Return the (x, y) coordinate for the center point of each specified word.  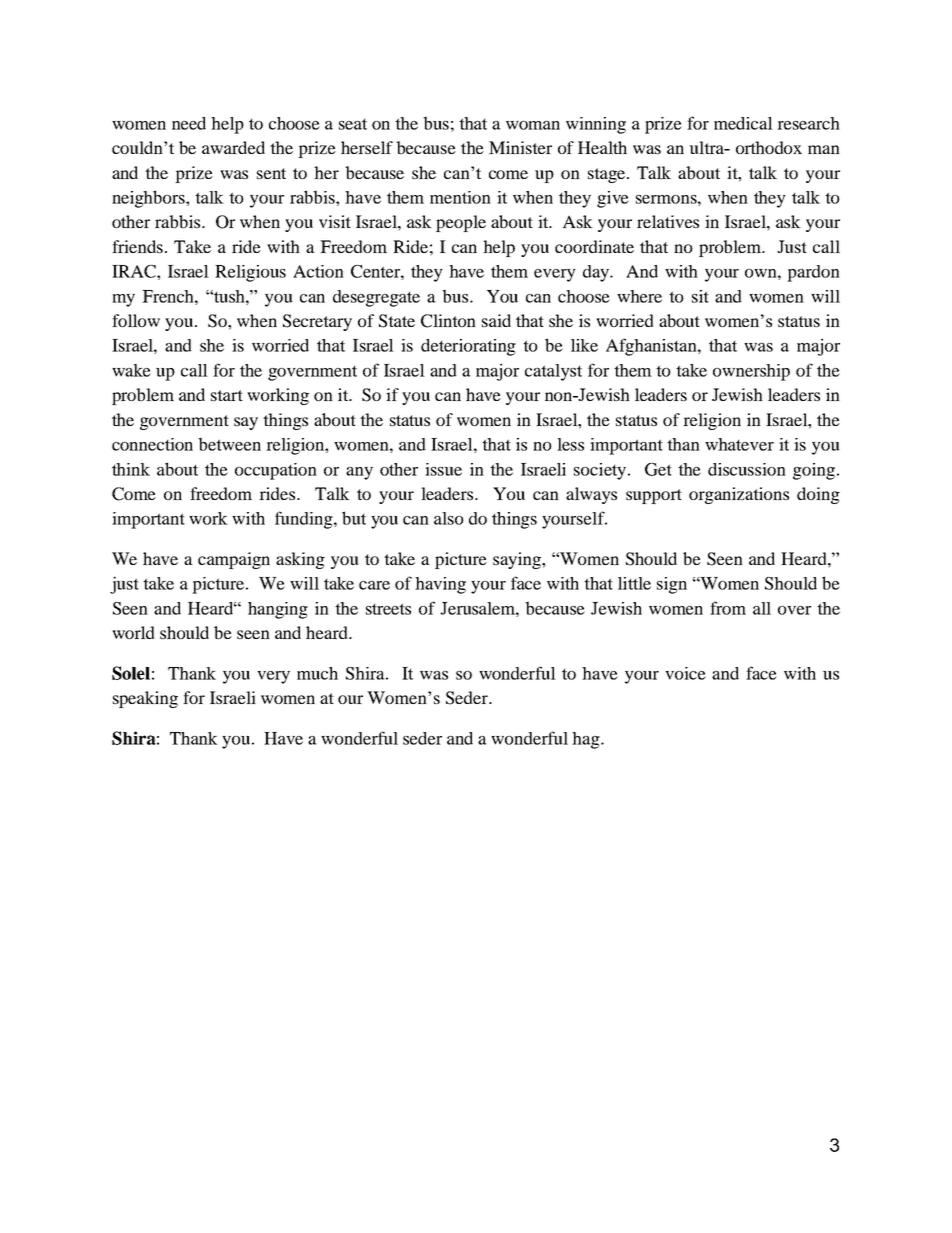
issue (443, 469)
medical (743, 123)
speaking (145, 699)
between (229, 444)
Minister (520, 147)
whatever (739, 444)
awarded (233, 147)
